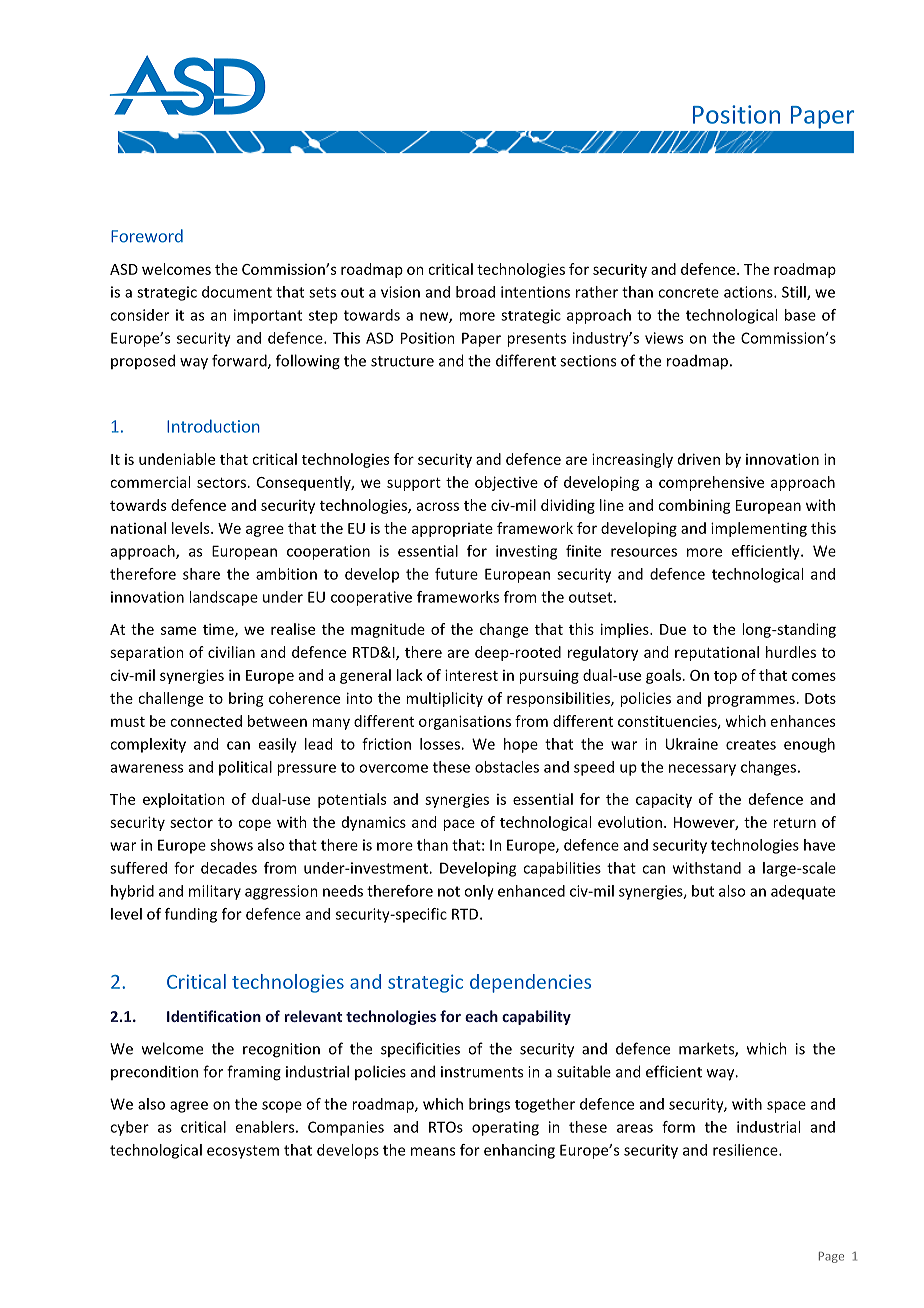  What do you see at coordinates (243, 1152) in the image?
I see `ecosystem` at bounding box center [243, 1152].
